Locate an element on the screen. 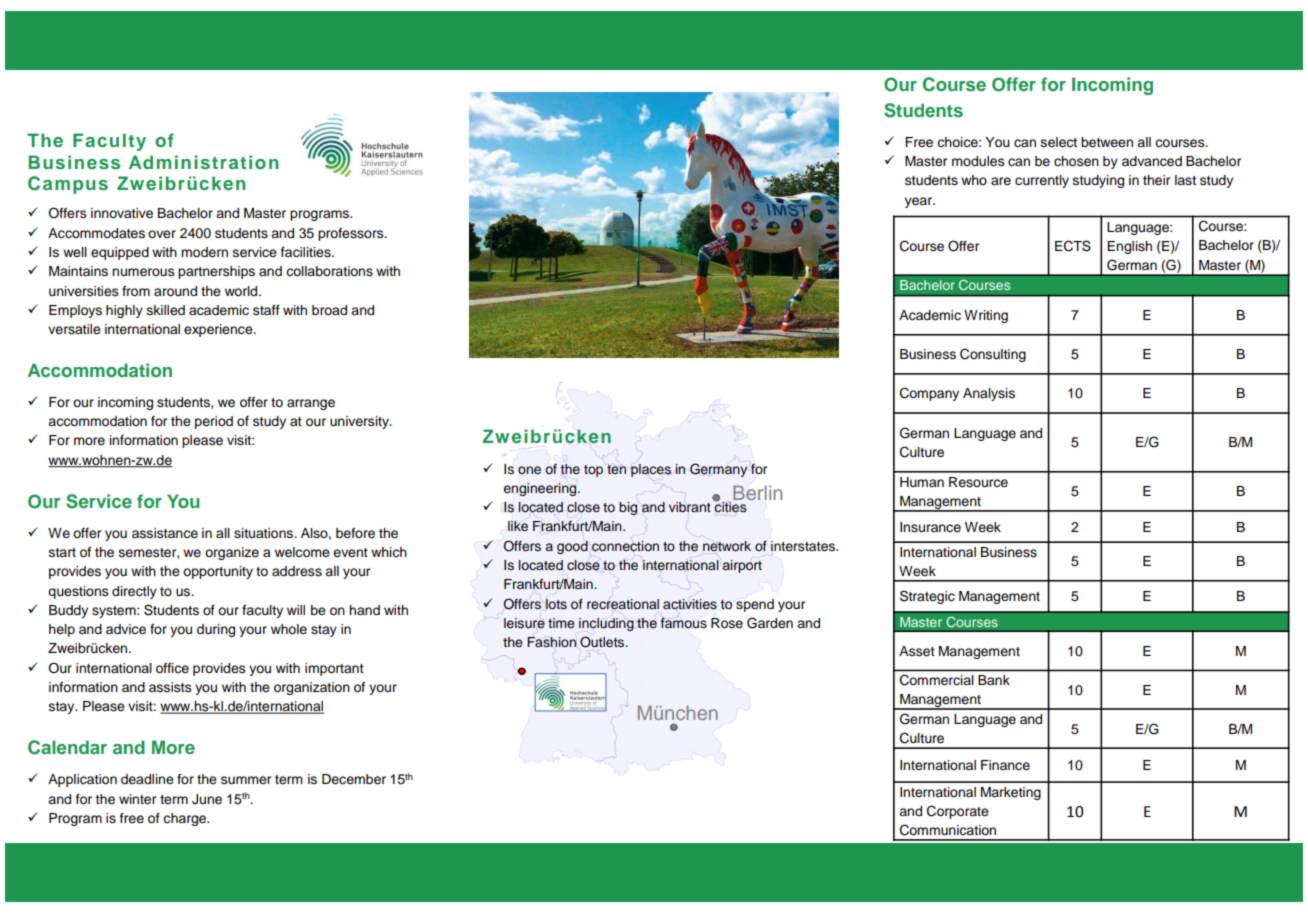  chosen is located at coordinates (1076, 161).
